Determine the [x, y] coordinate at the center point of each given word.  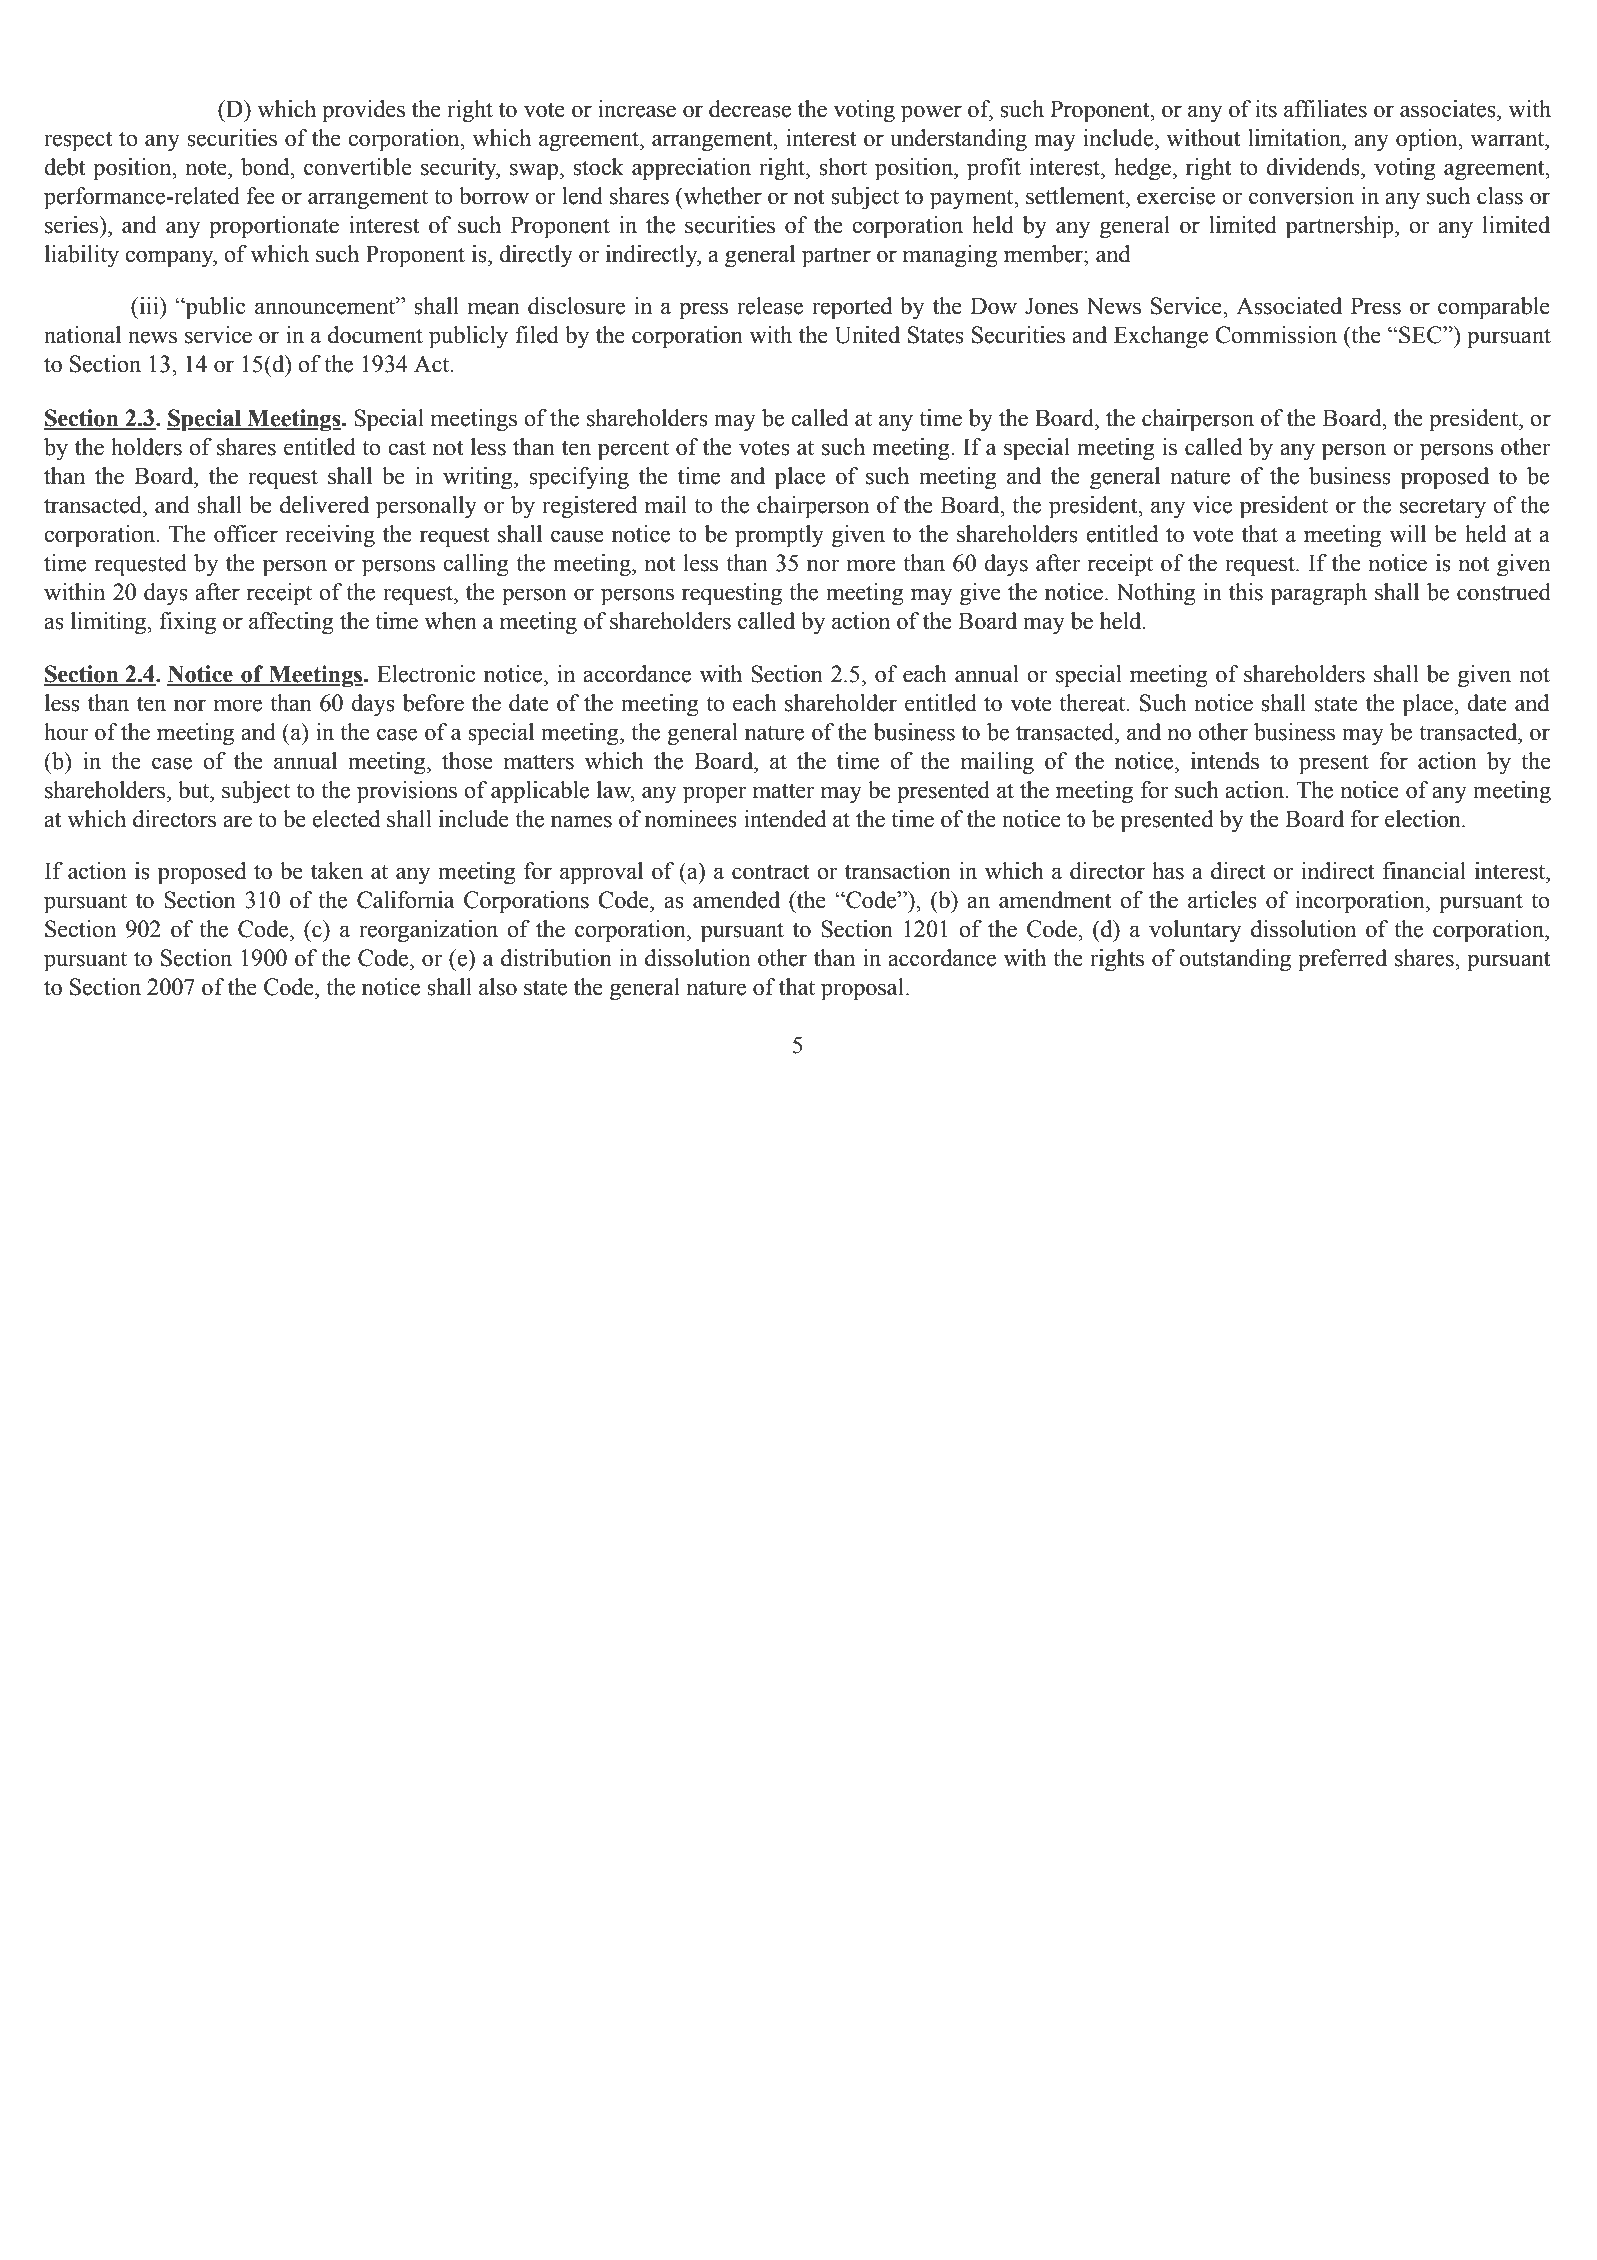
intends [1225, 761]
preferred [1342, 960]
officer [246, 534]
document [375, 335]
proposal [862, 989]
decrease [750, 109]
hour [66, 732]
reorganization [428, 931]
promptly [779, 536]
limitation [1296, 138]
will [1407, 533]
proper [715, 795]
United [867, 335]
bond [266, 167]
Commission [1276, 335]
